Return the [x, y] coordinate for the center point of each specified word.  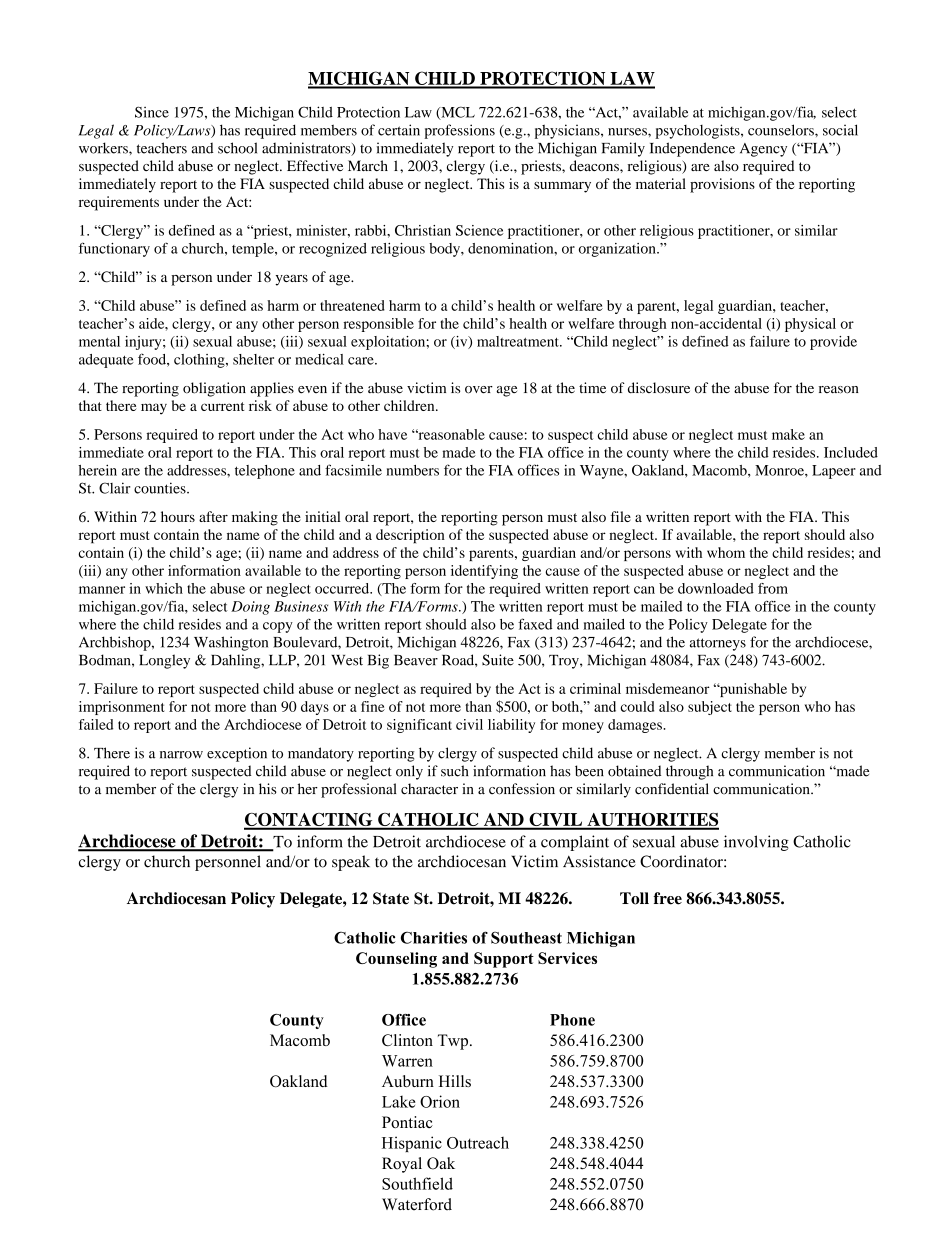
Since [152, 112]
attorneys [718, 644]
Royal [402, 1165]
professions [459, 131]
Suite [498, 660]
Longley [164, 661]
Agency [763, 150]
